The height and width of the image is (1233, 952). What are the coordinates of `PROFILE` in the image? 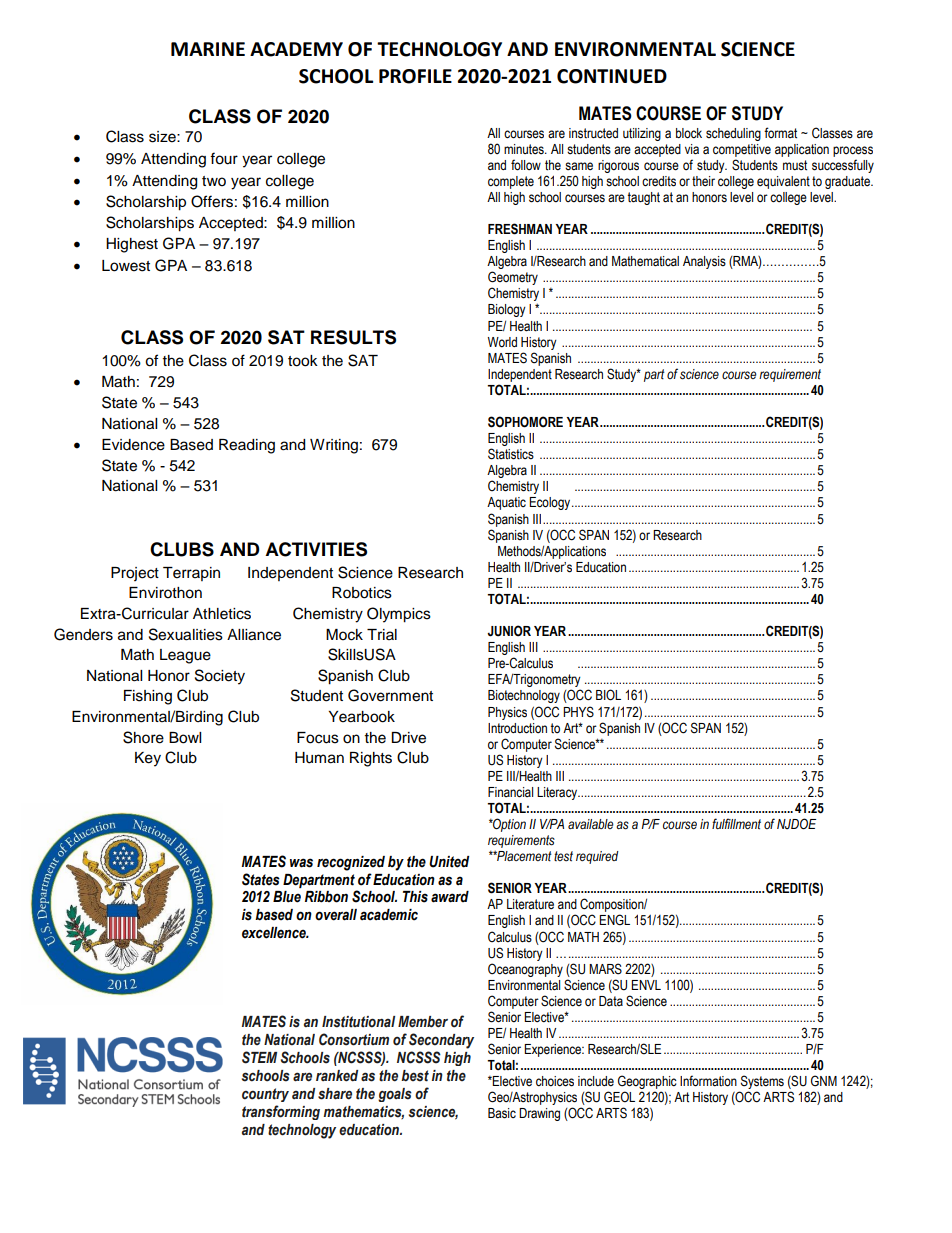 It's located at (415, 76).
